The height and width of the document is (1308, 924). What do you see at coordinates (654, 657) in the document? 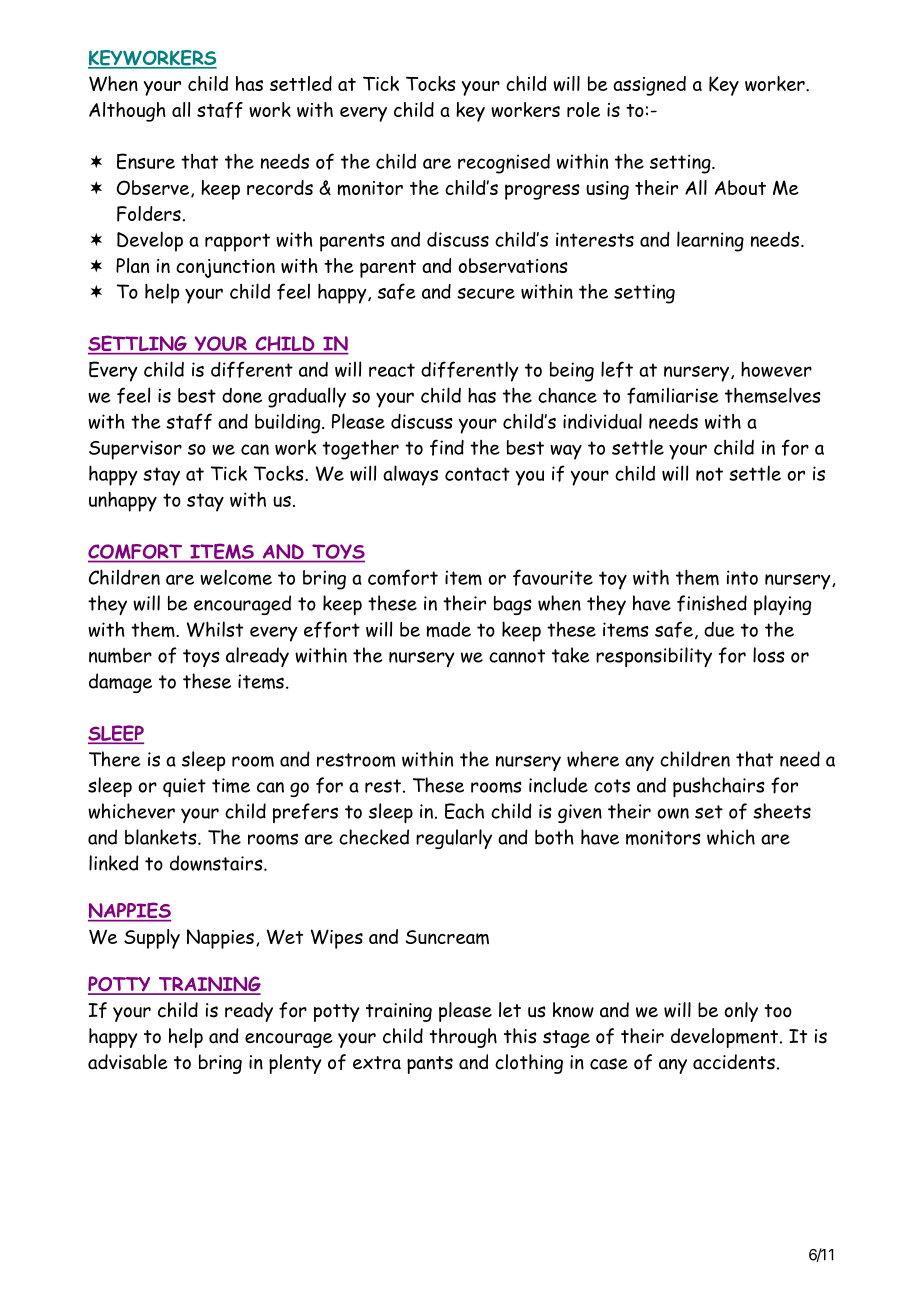
I see `responsibility` at bounding box center [654, 657].
